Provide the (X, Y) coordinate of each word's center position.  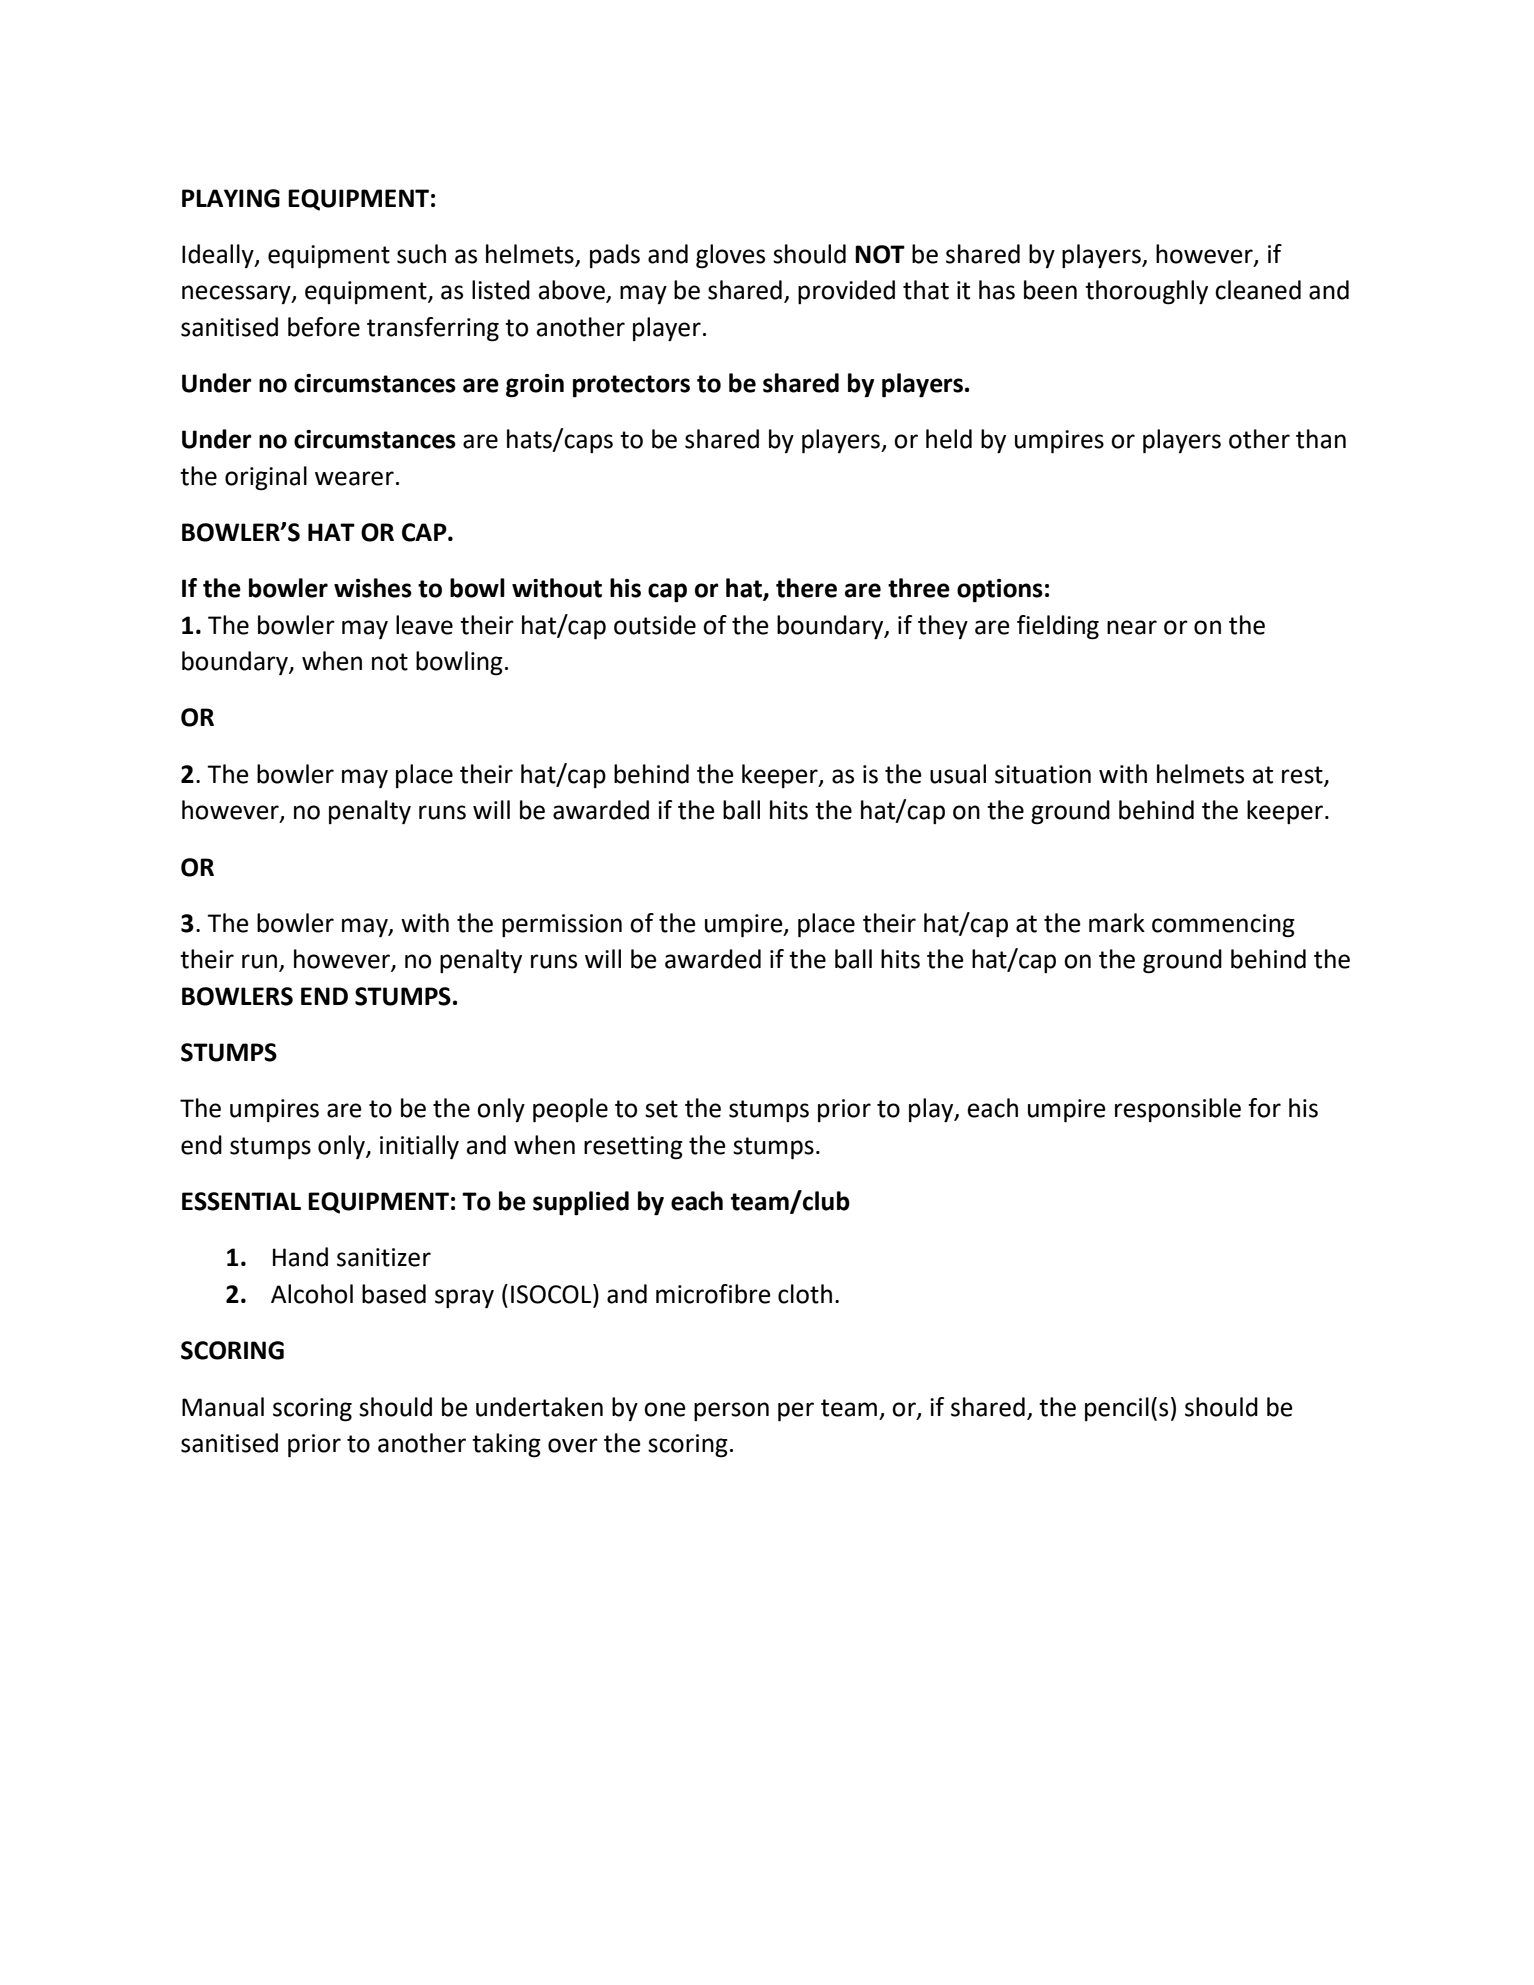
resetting (633, 1148)
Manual (223, 1407)
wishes (373, 588)
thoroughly (1146, 292)
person (731, 1411)
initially (419, 1147)
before (324, 327)
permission (562, 925)
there (806, 588)
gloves (730, 256)
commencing (1223, 926)
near (1132, 627)
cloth (805, 1294)
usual (958, 774)
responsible (1178, 1110)
